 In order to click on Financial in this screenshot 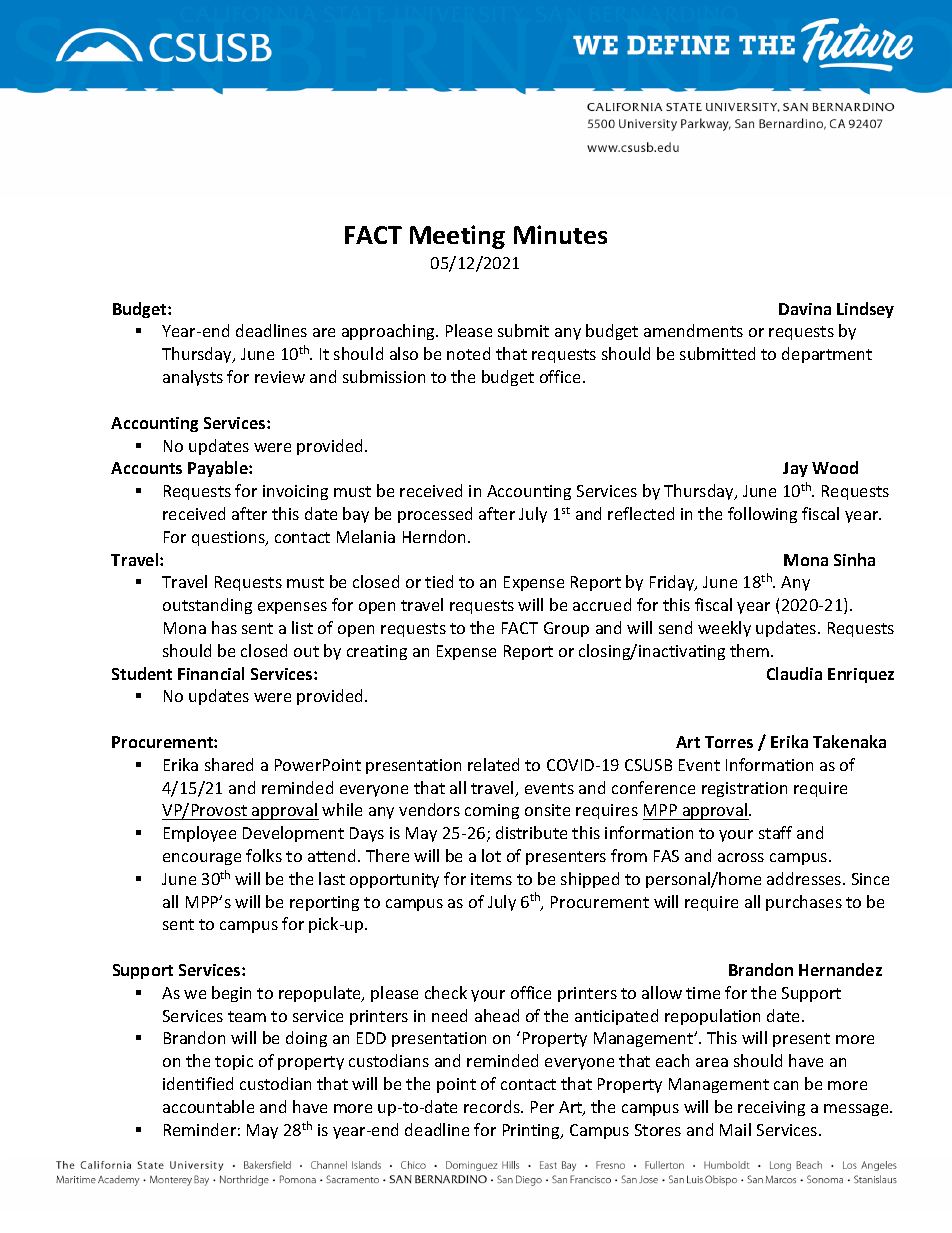, I will do `click(211, 673)`.
